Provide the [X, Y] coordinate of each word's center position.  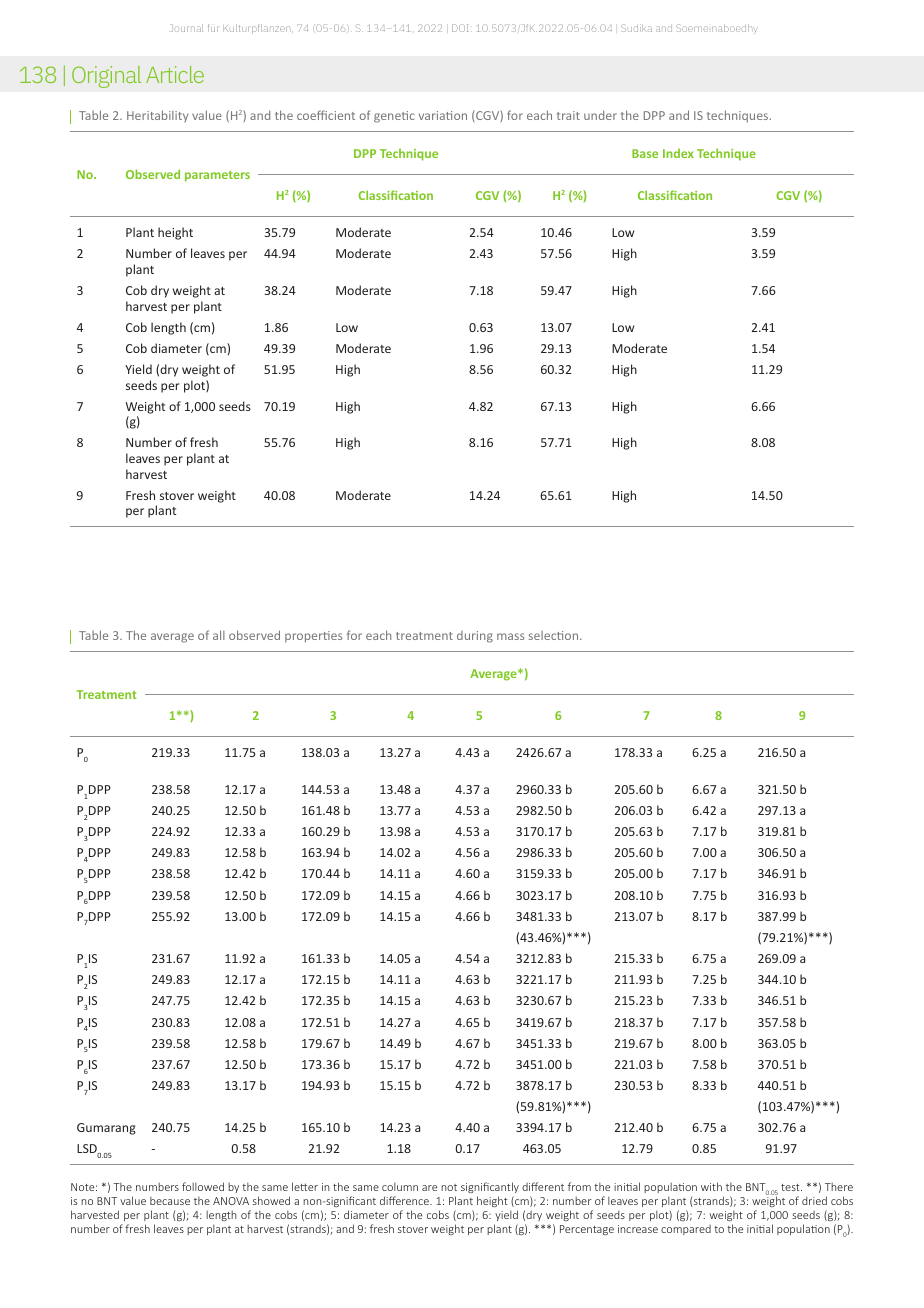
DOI [462, 28]
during [475, 637]
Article [175, 74]
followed [203, 1186]
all [219, 635]
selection [555, 635]
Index [678, 153]
